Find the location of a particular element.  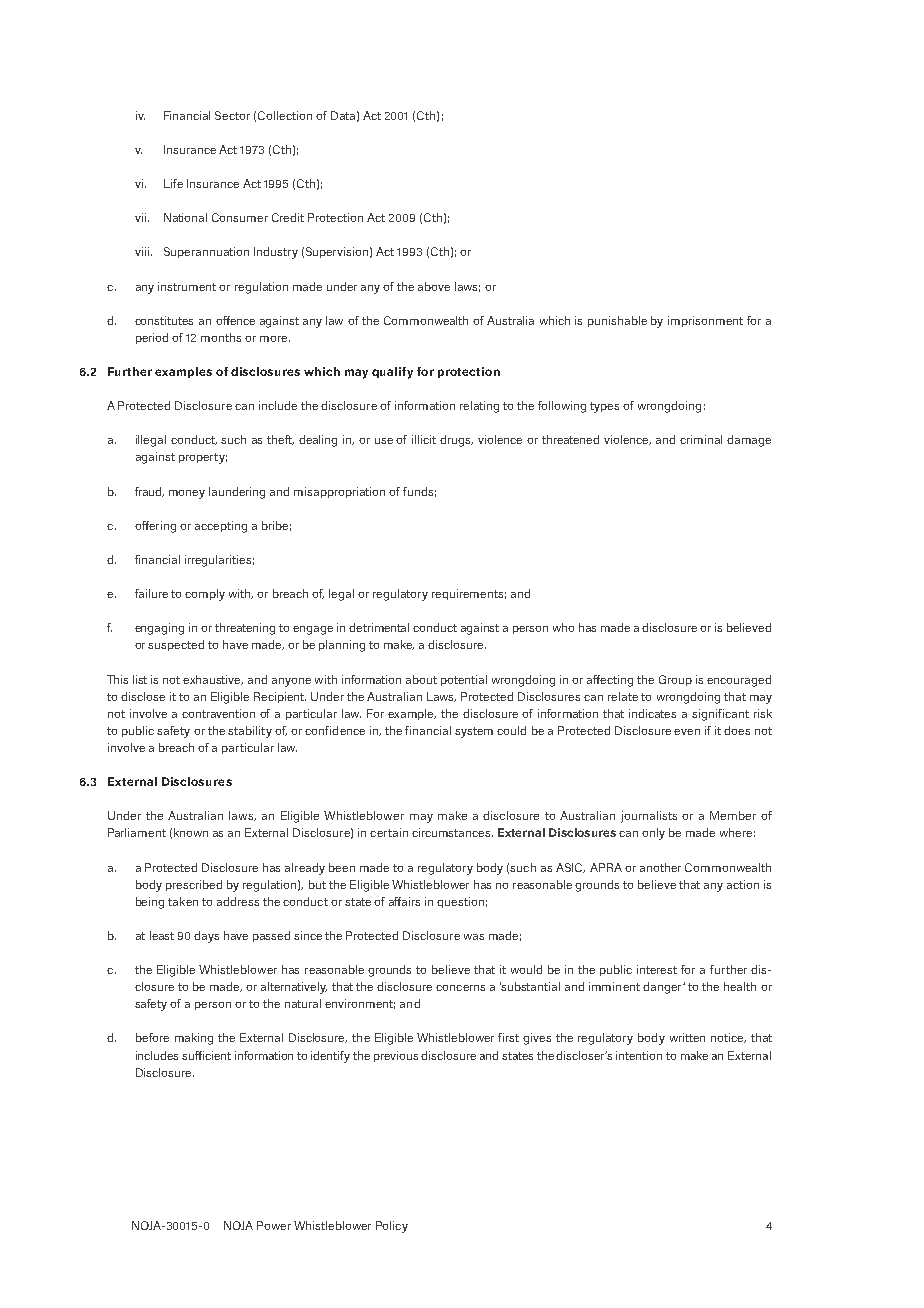

was is located at coordinates (474, 937).
